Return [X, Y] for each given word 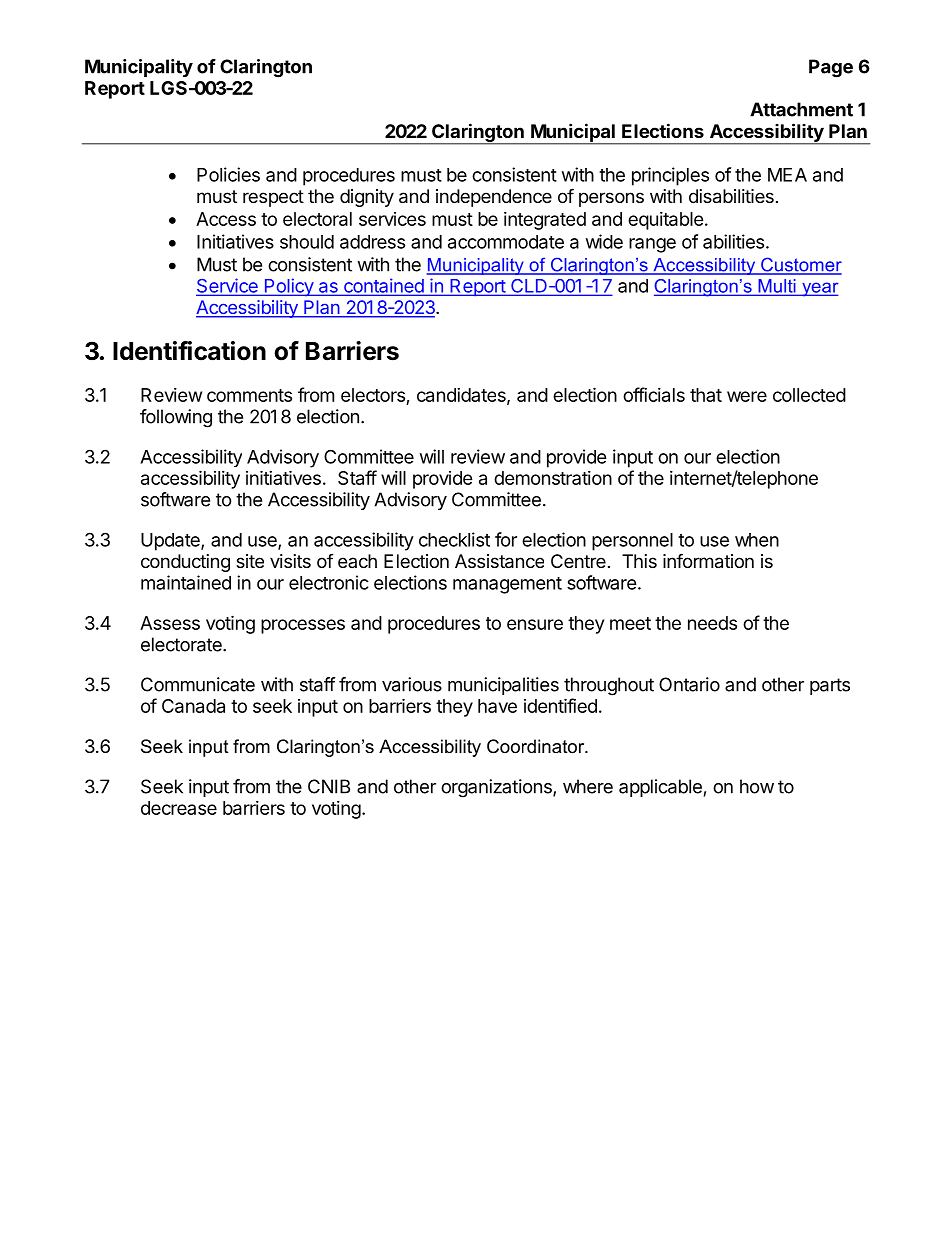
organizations [497, 788]
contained [383, 286]
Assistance [499, 561]
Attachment [801, 109]
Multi [777, 287]
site [250, 561]
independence [494, 198]
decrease [179, 808]
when [757, 540]
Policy [288, 287]
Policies [228, 174]
